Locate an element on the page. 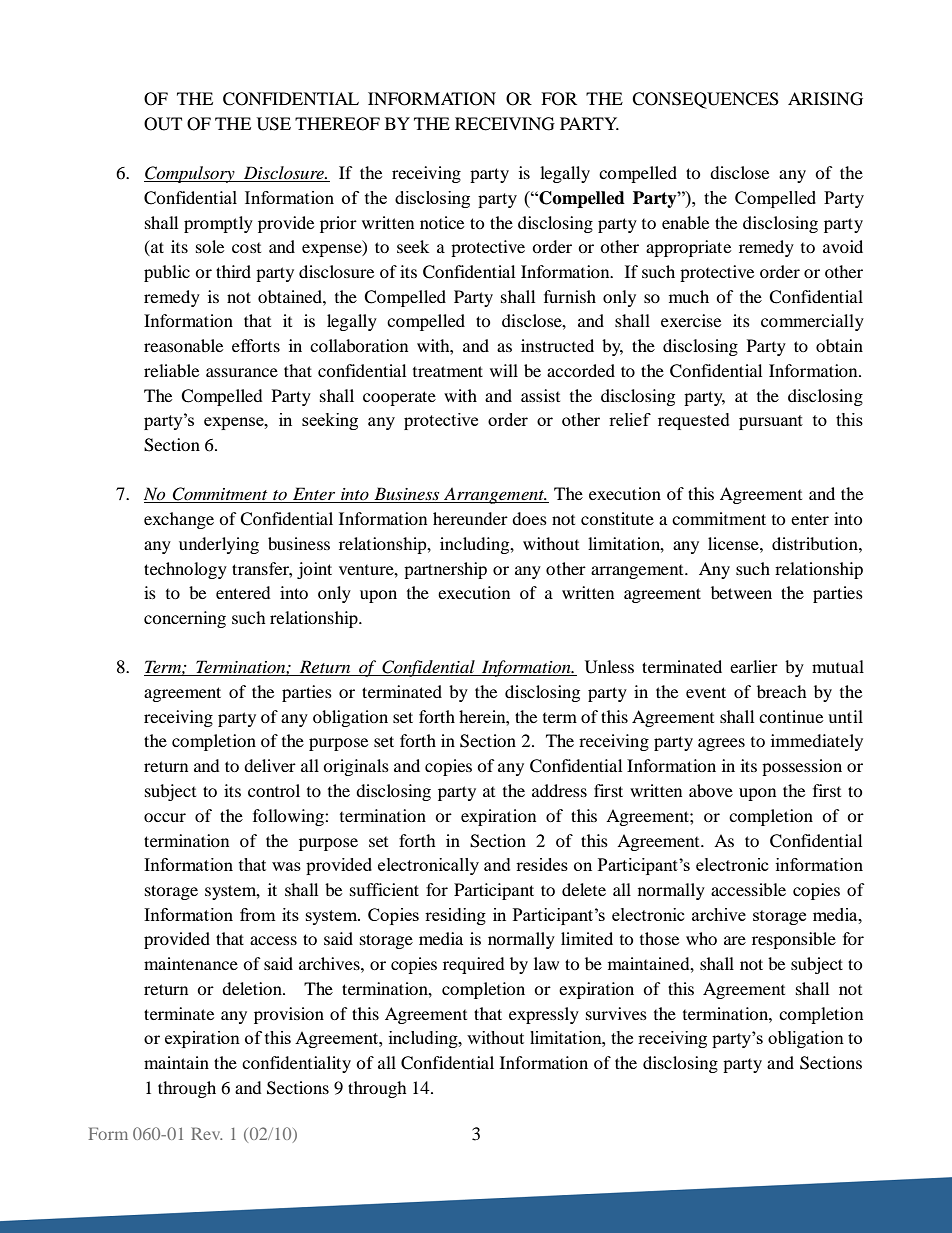 The height and width of the page is (1233, 952). expressly is located at coordinates (544, 1015).
